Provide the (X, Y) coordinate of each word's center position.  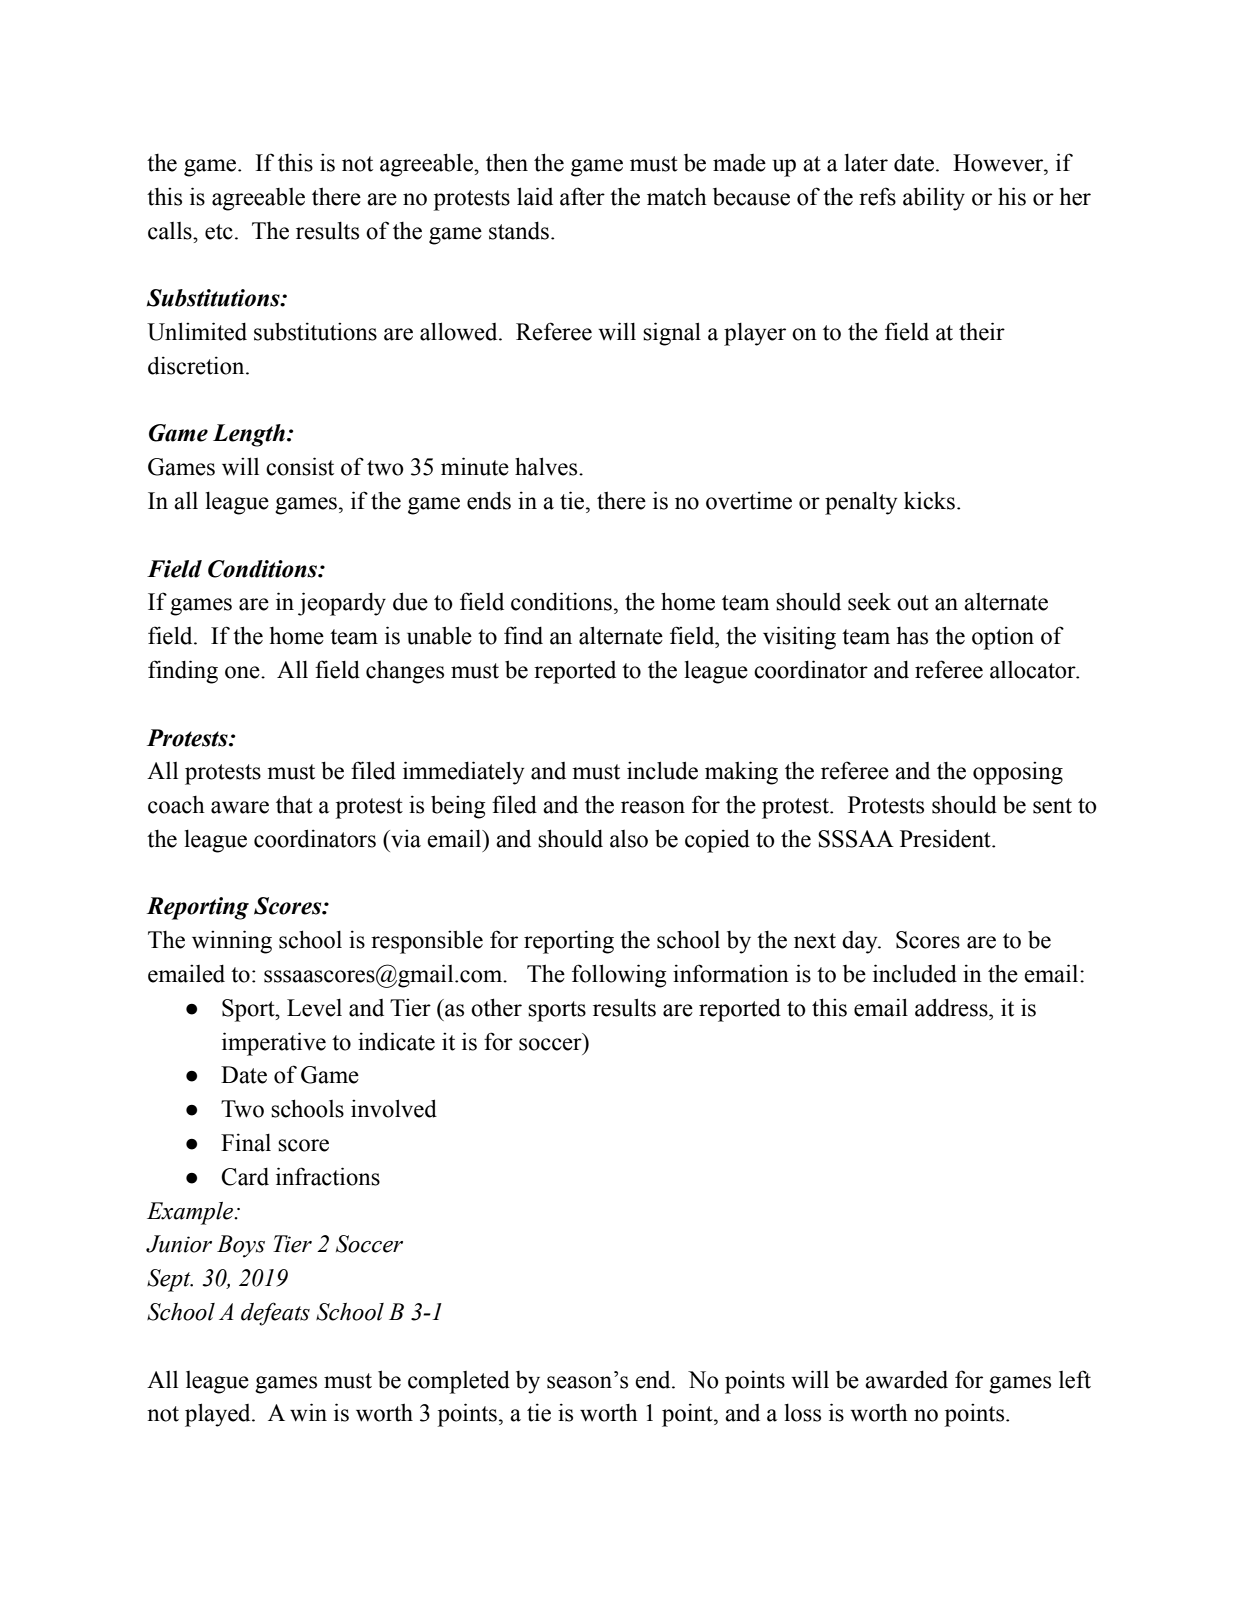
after (582, 196)
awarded (906, 1379)
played (219, 1415)
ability (934, 199)
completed (459, 1382)
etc (219, 232)
